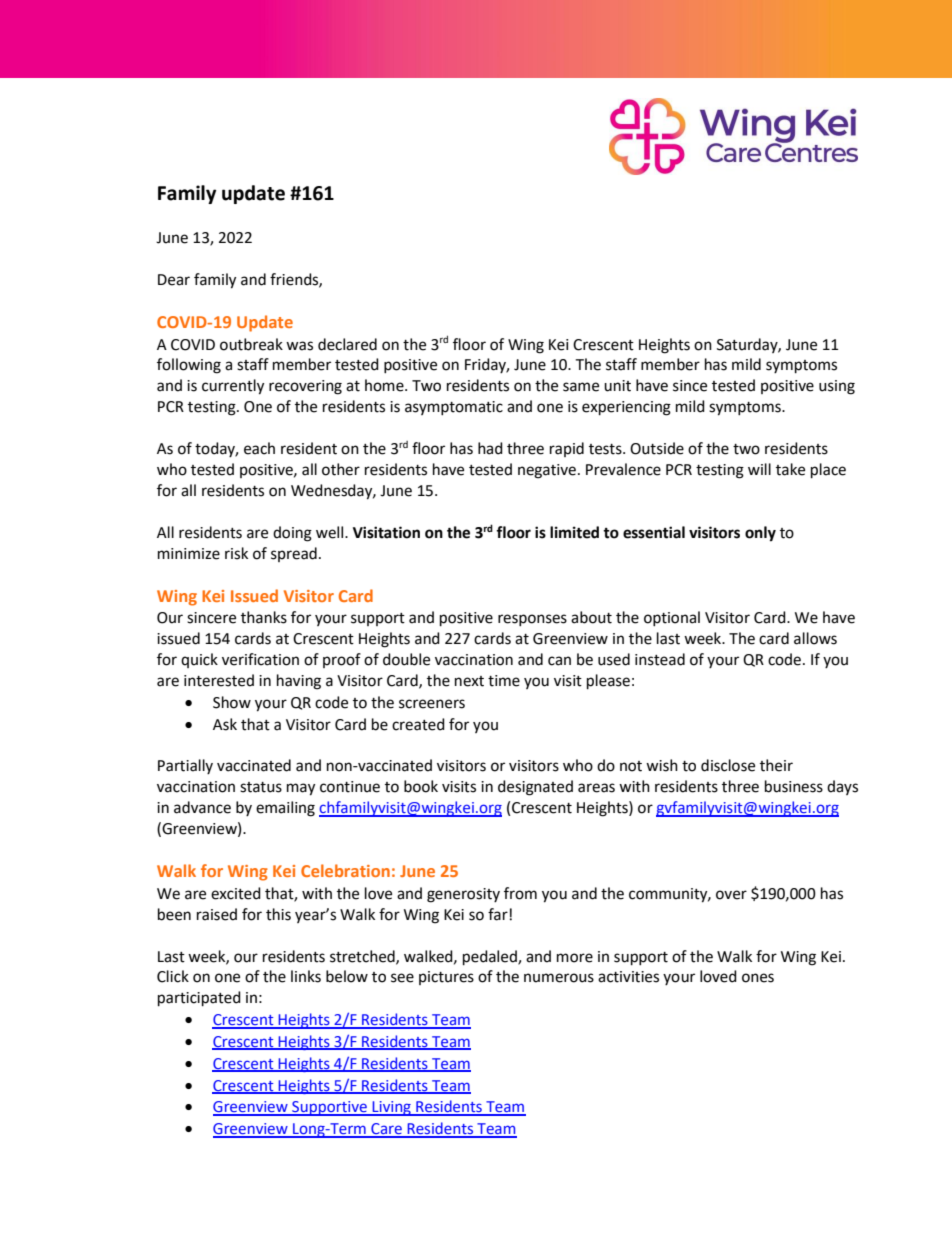 The width and height of the screenshot is (952, 1233). Describe the element at coordinates (532, 620) in the screenshot. I see `responses` at that location.
